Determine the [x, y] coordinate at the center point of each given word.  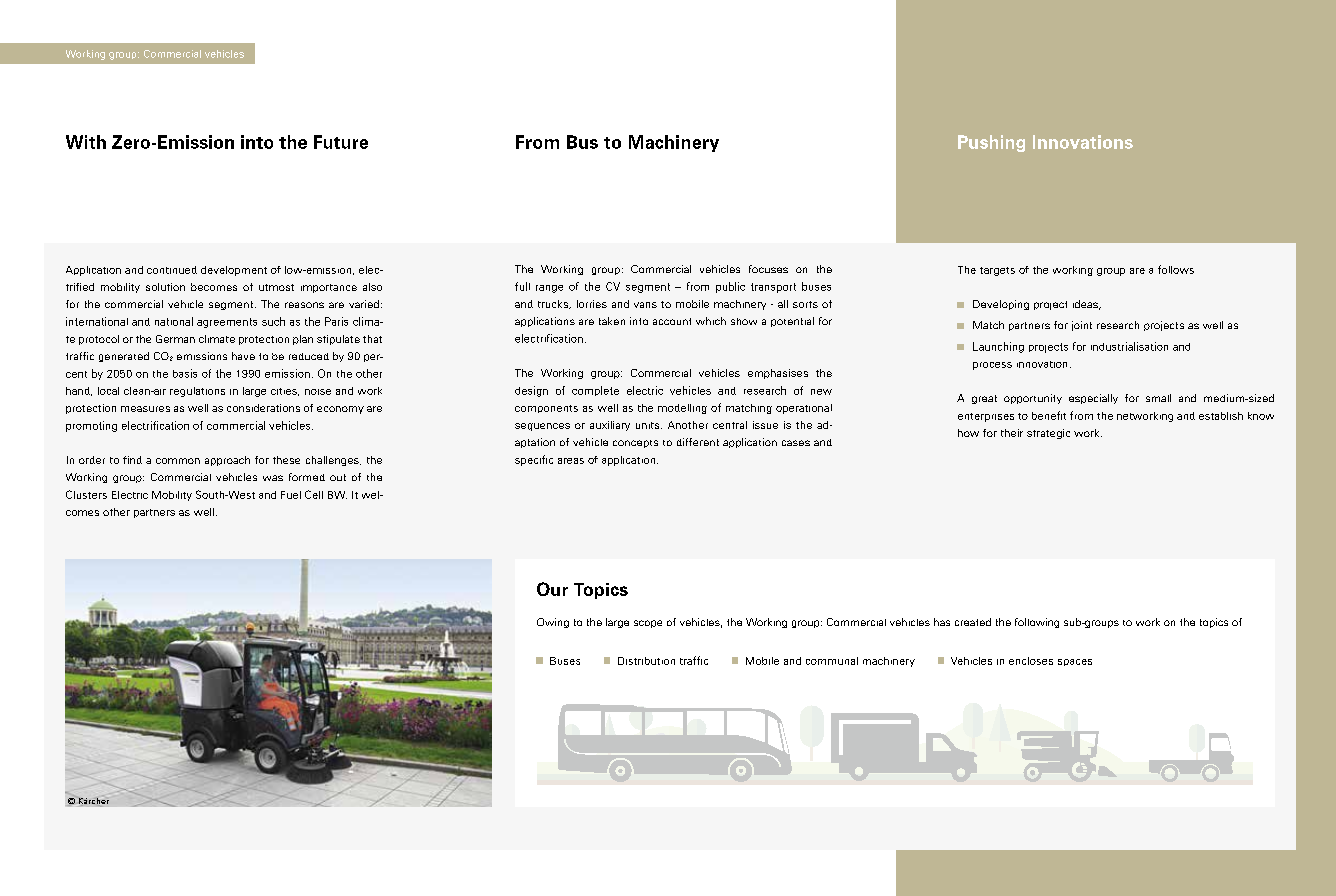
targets [997, 271]
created [973, 622]
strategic [1048, 434]
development [234, 271]
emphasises [778, 374]
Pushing [991, 143]
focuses [768, 269]
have [243, 356]
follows [1176, 269]
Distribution [646, 661]
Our [552, 589]
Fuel [291, 495]
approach [227, 461]
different [698, 442]
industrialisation [1129, 346]
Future [341, 142]
